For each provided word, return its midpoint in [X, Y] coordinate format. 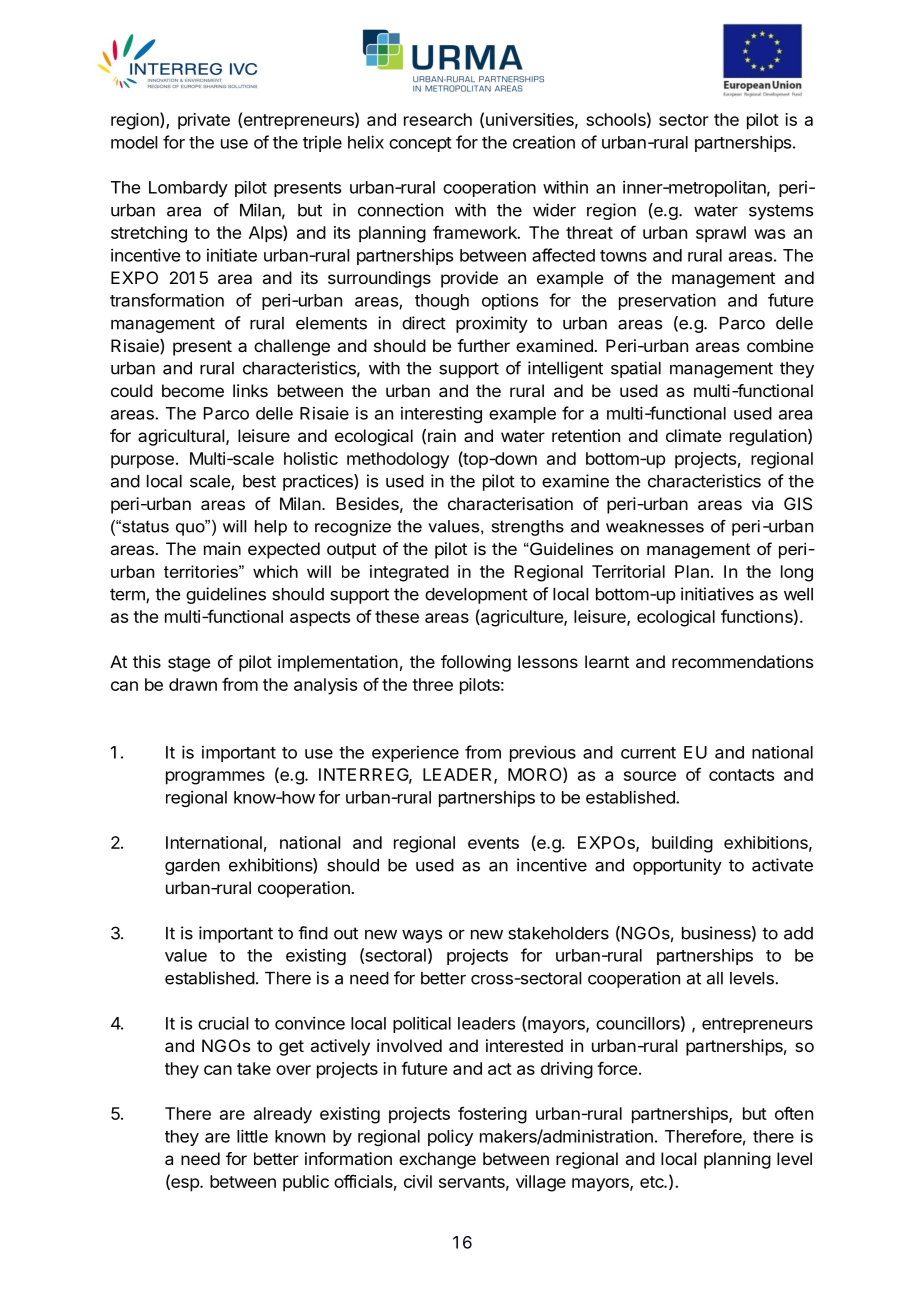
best [259, 481]
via [762, 503]
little [252, 1136]
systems [781, 212]
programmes [215, 778]
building [682, 844]
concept [420, 144]
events [493, 843]
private [204, 121]
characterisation [510, 503]
